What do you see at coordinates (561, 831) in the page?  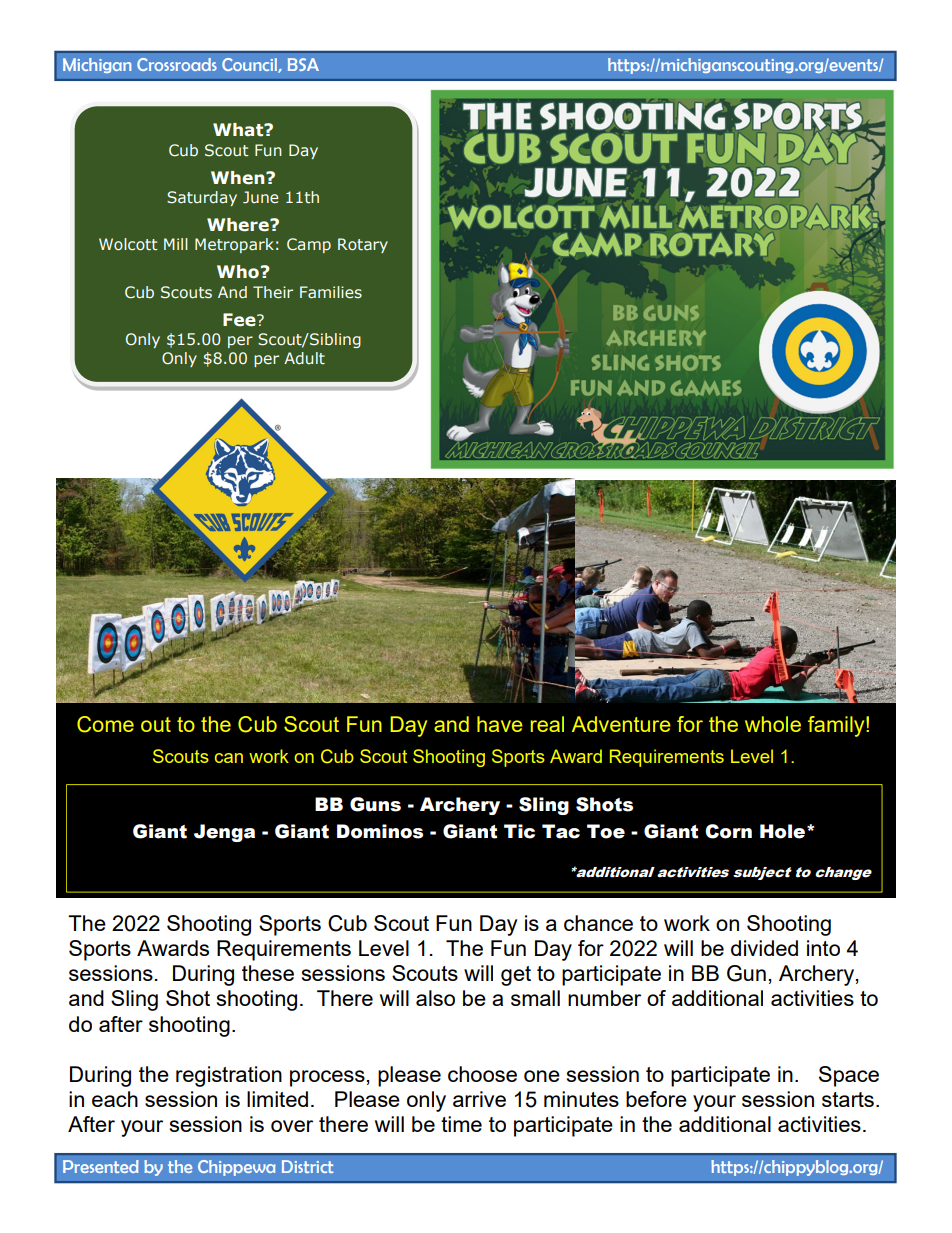 I see `Tac` at bounding box center [561, 831].
